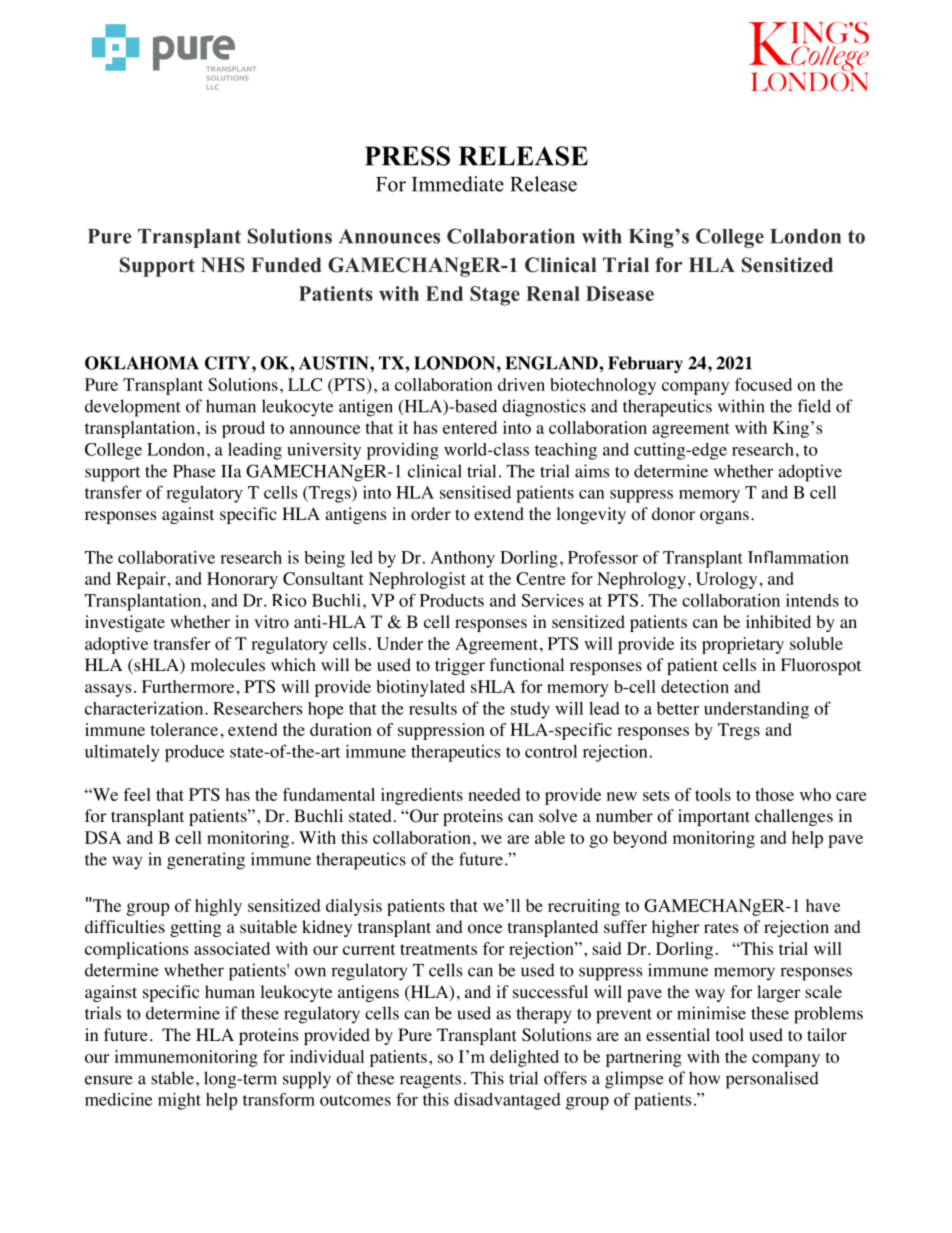  Describe the element at coordinates (194, 471) in the image. I see `Phase` at that location.
